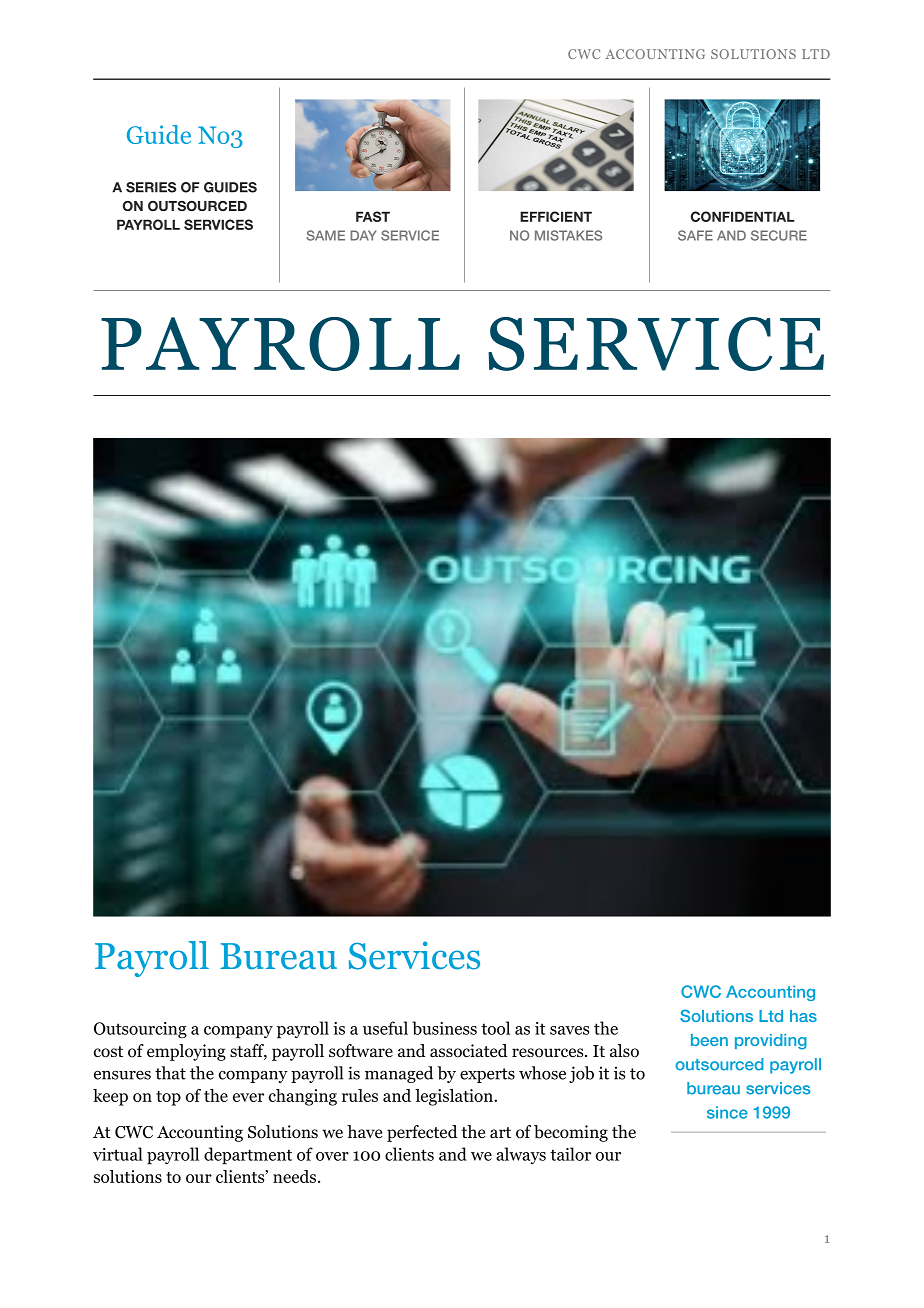 The width and height of the screenshot is (924, 1308). What do you see at coordinates (422, 1133) in the screenshot?
I see `perfected` at bounding box center [422, 1133].
